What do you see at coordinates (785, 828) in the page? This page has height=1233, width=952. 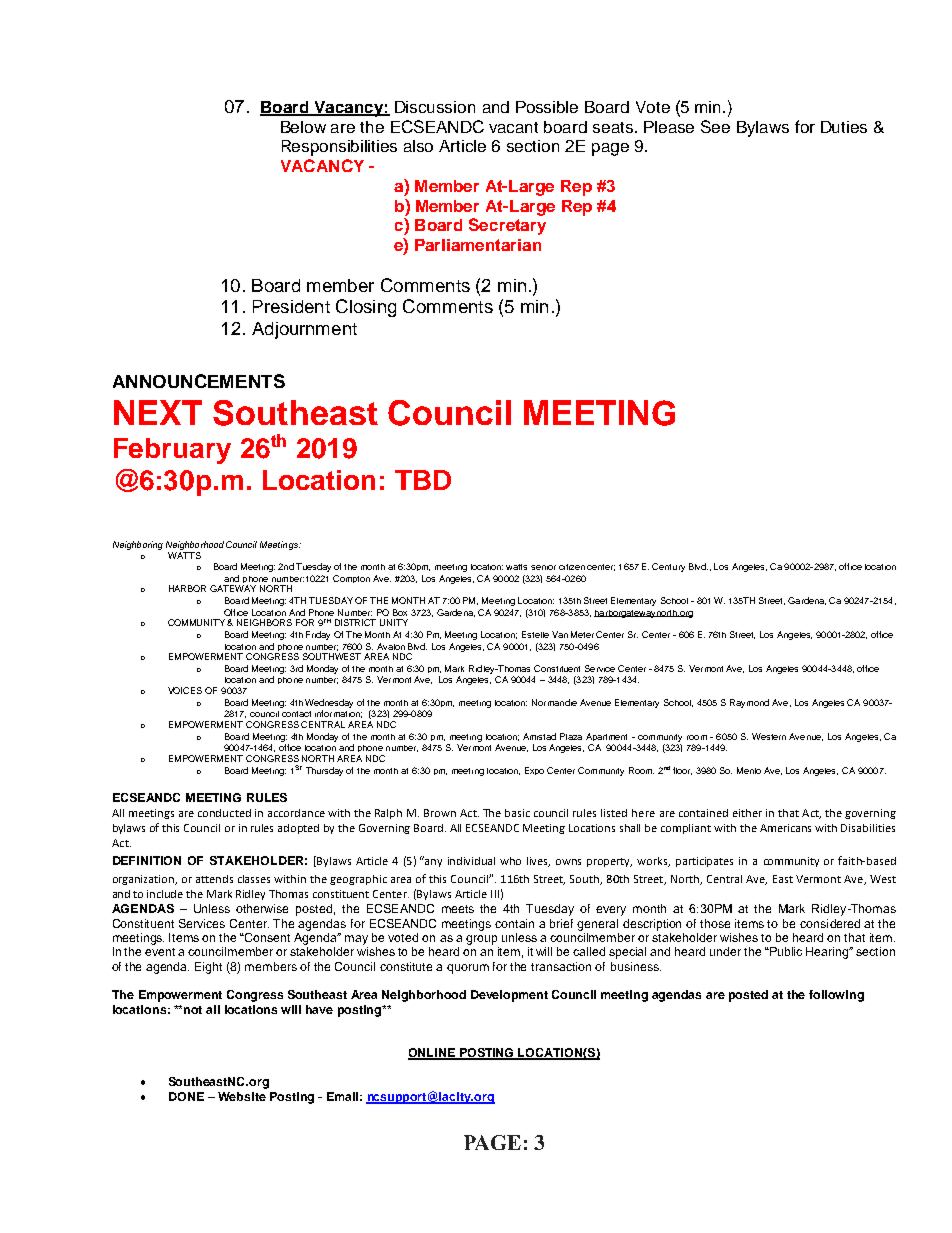 I see `Americans` at bounding box center [785, 828].
